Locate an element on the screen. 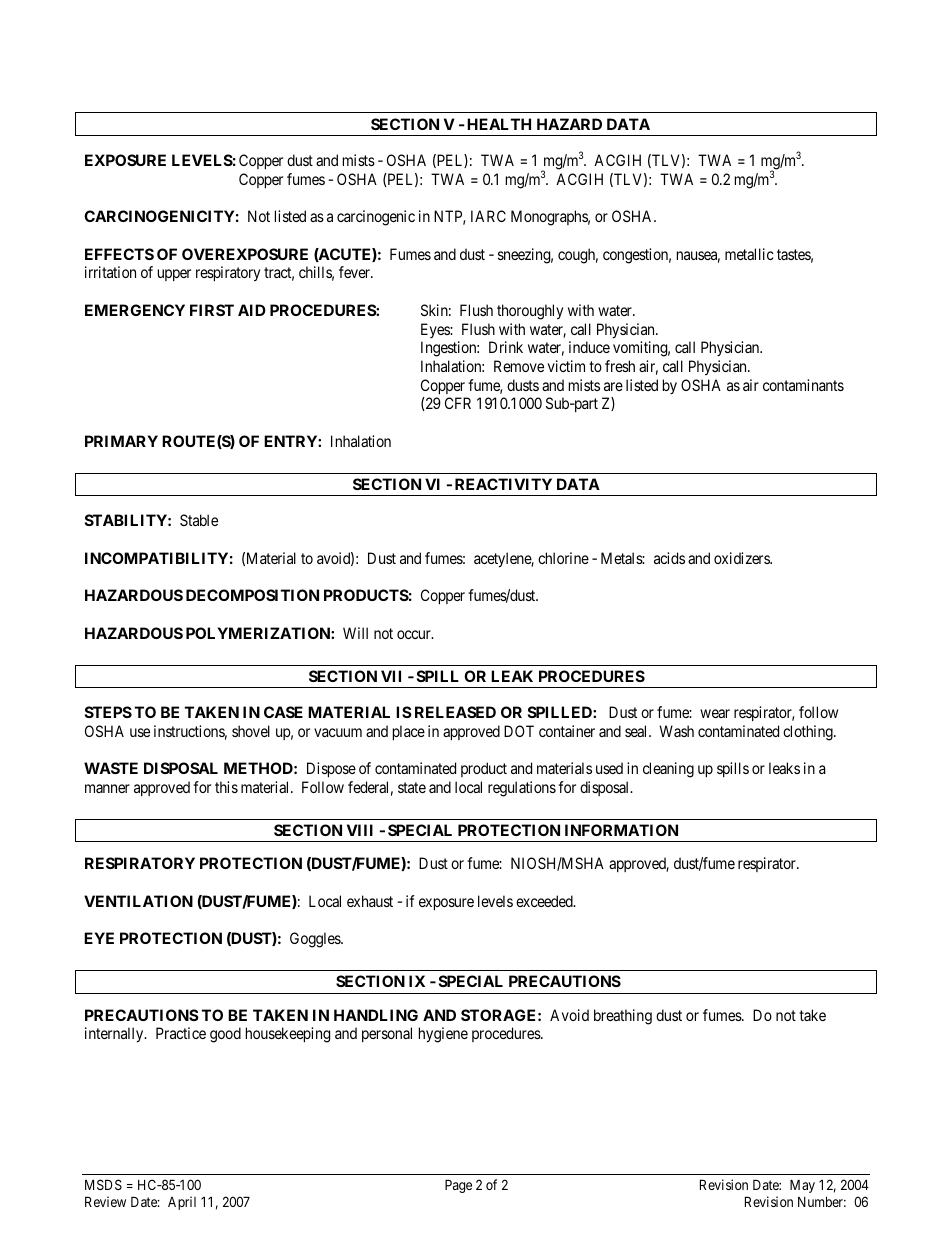 This screenshot has width=952, height=1233. REACTIVITY is located at coordinates (503, 484).
